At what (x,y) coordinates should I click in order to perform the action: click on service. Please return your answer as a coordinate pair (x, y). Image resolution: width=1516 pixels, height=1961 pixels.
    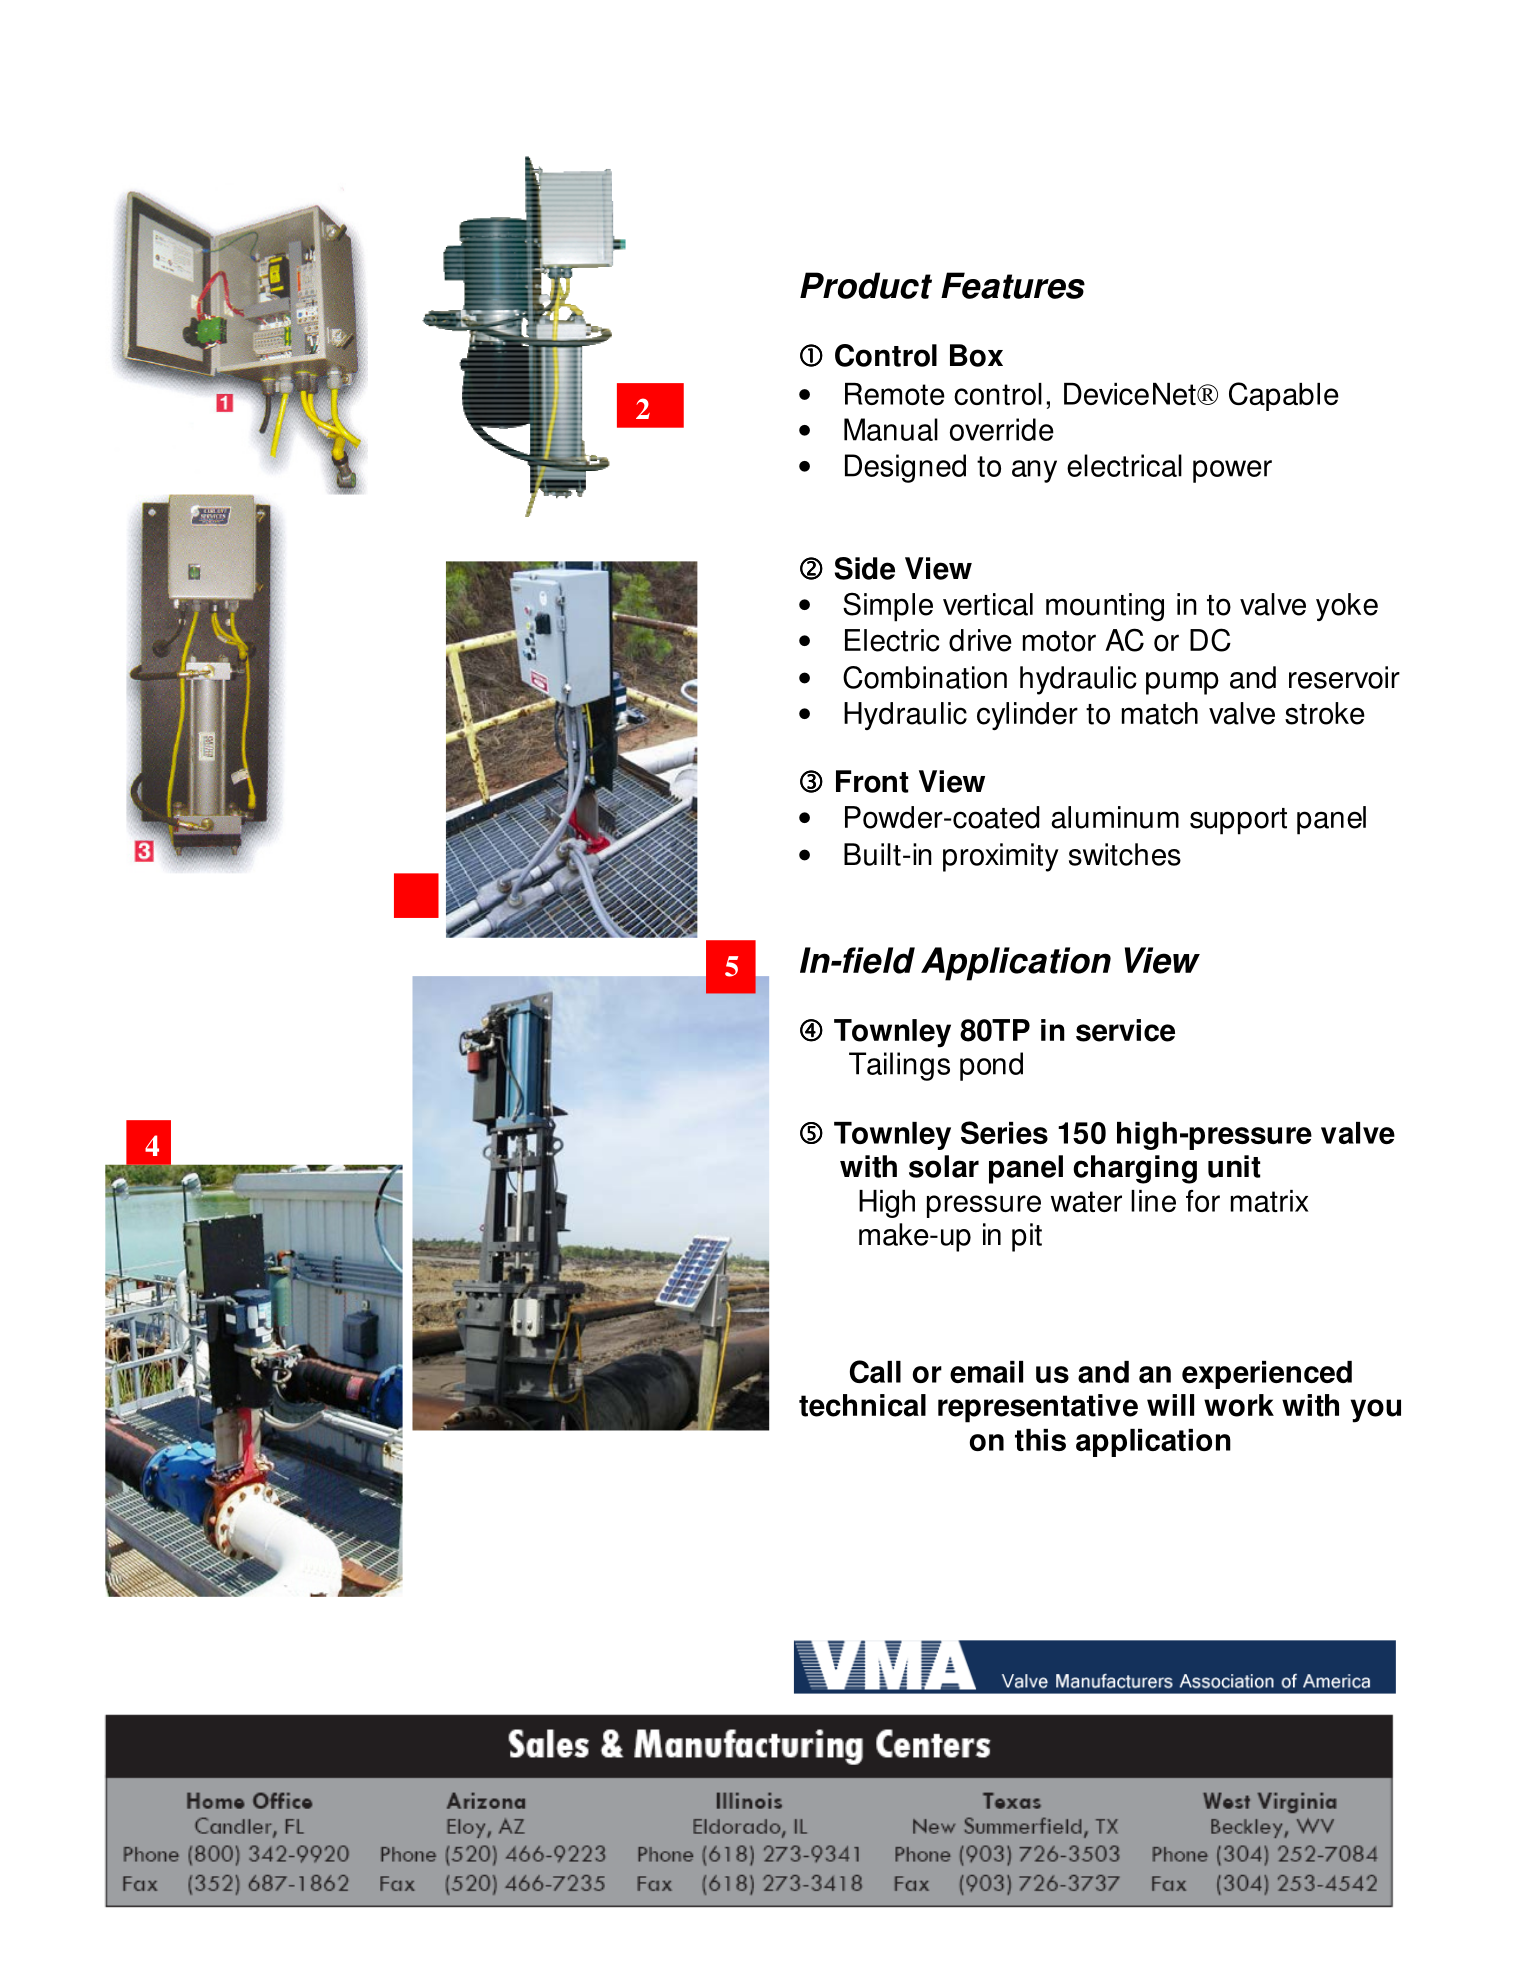
    Looking at the image, I should click on (1125, 1030).
